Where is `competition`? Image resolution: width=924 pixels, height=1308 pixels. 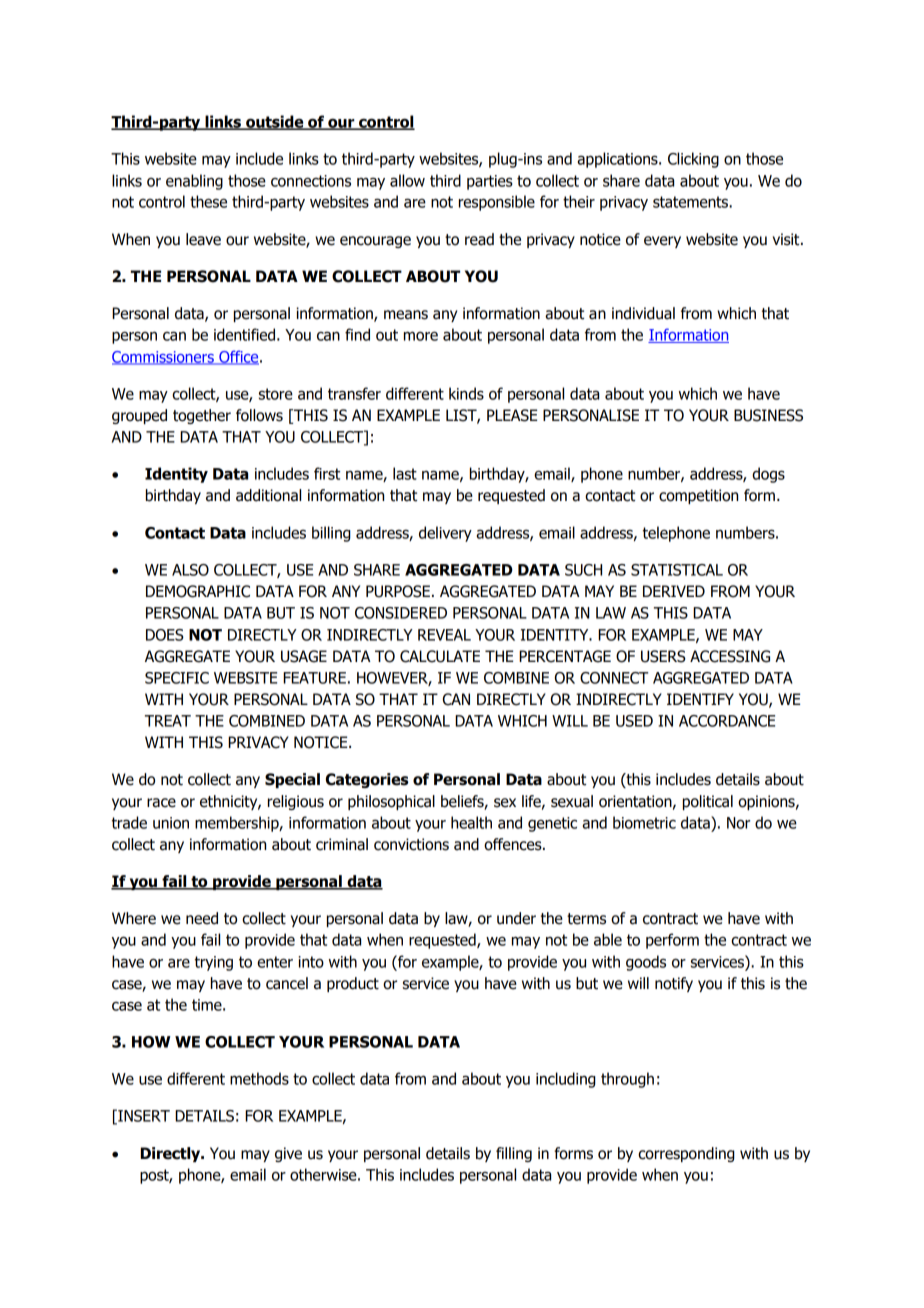
competition is located at coordinates (698, 496).
